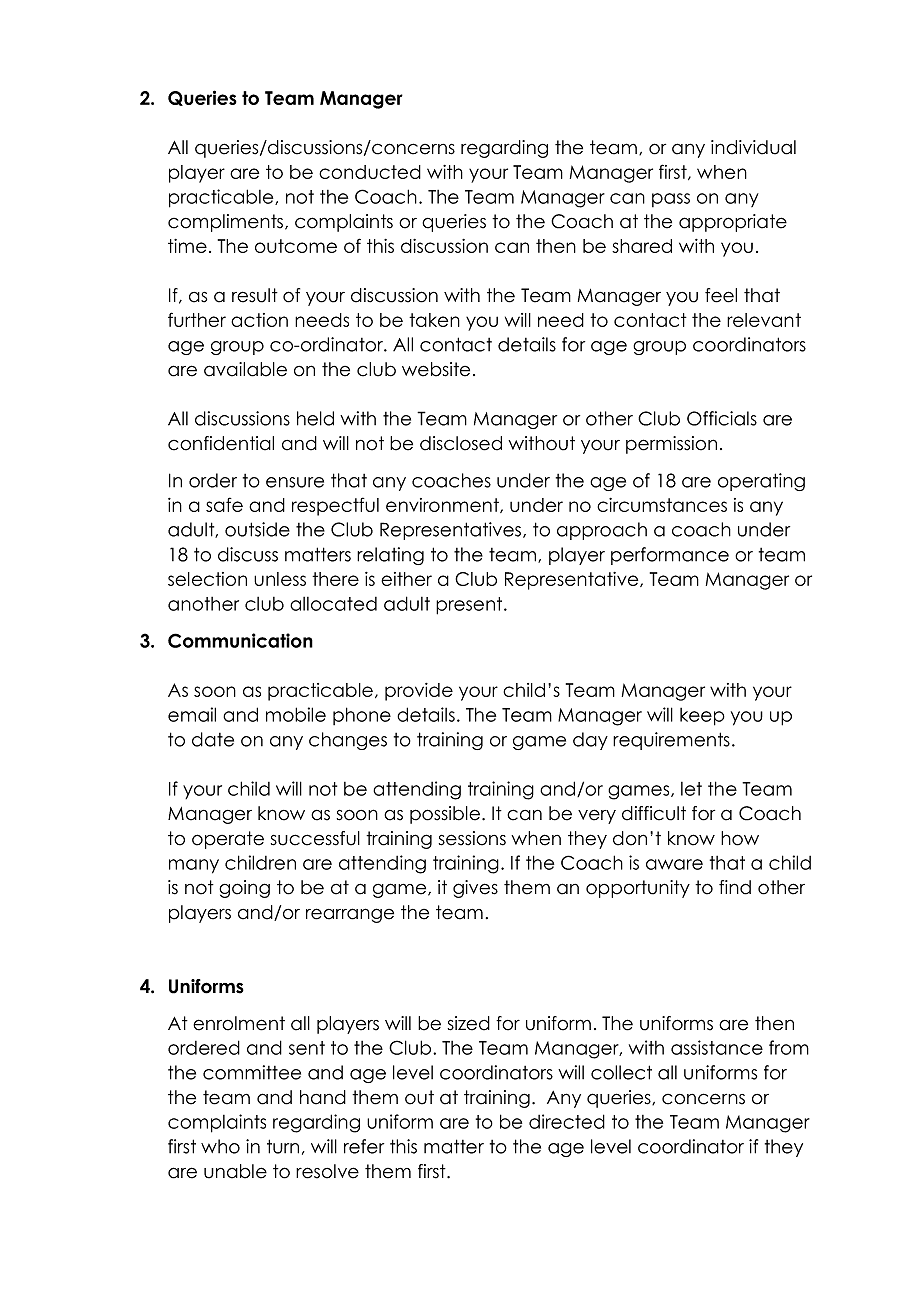 The width and height of the document is (924, 1308). Describe the element at coordinates (722, 418) in the document. I see `Officials` at that location.
